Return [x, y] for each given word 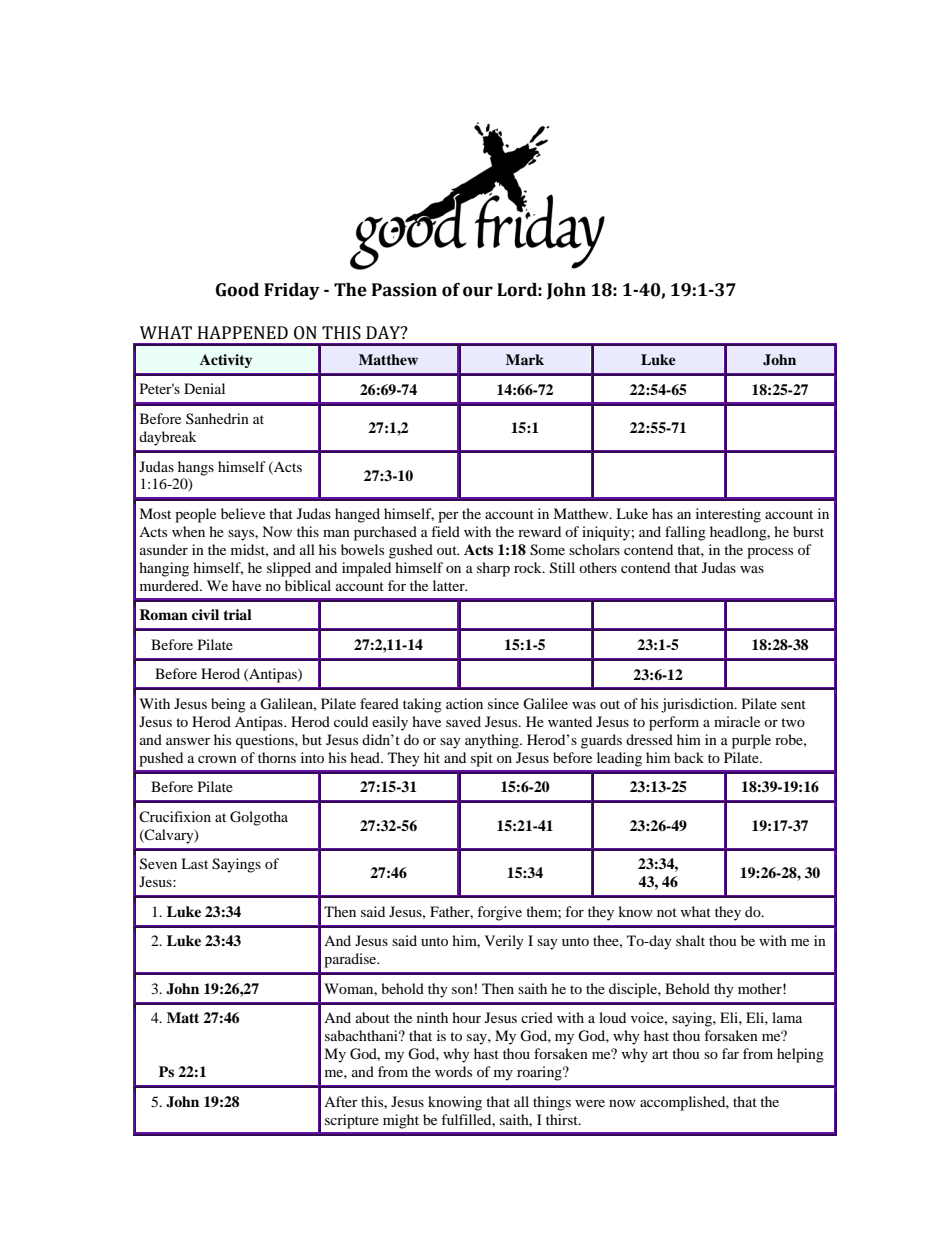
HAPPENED [243, 332]
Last [194, 863]
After [341, 1101]
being [228, 705]
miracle [737, 721]
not [667, 912]
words [453, 1071]
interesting [728, 515]
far [730, 1053]
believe [243, 513]
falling [685, 533]
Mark [525, 359]
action [464, 703]
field [445, 531]
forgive [499, 913]
